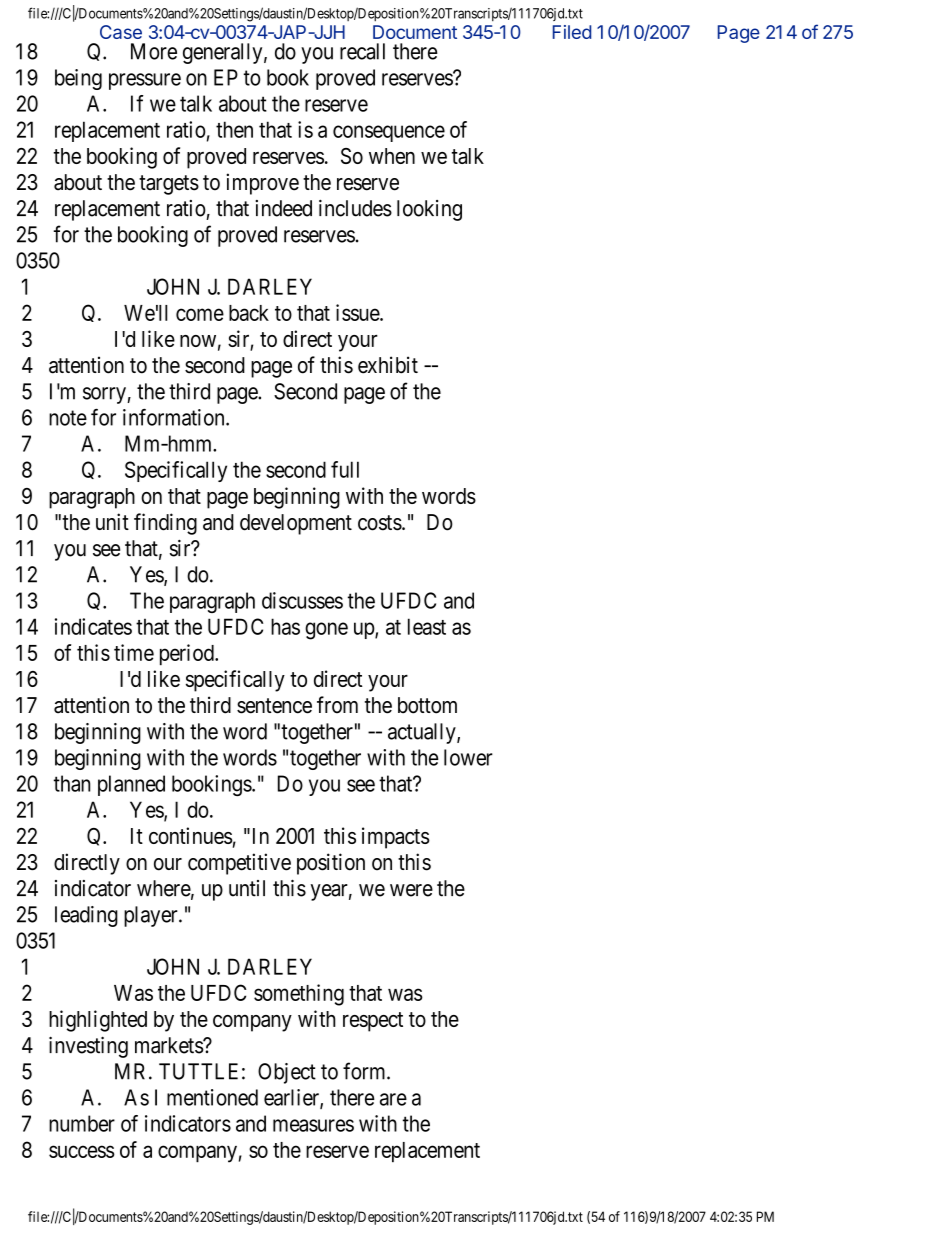  I want to click on least, so click(427, 626).
